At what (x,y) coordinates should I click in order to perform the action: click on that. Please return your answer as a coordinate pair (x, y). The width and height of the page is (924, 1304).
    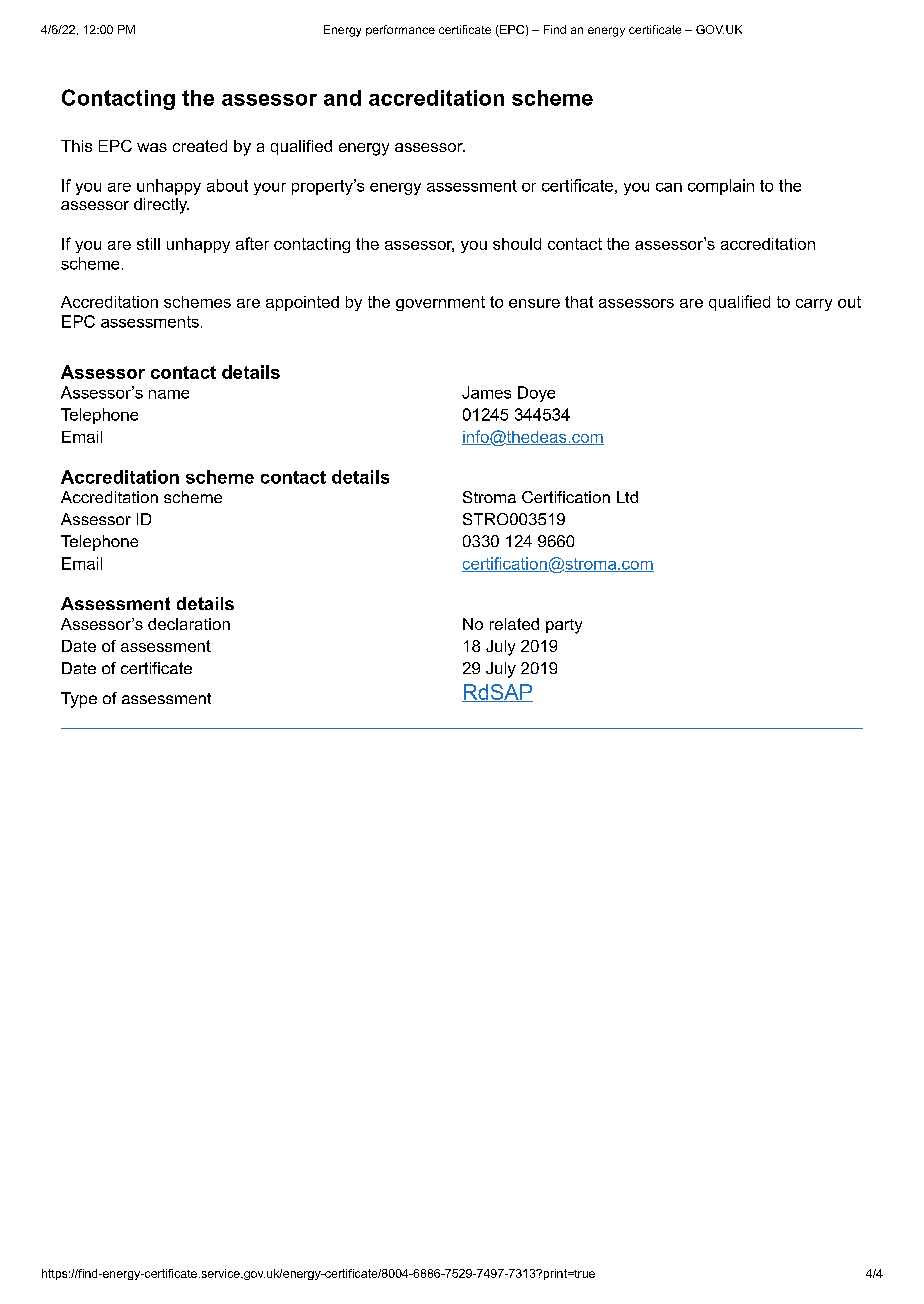
    Looking at the image, I should click on (579, 302).
